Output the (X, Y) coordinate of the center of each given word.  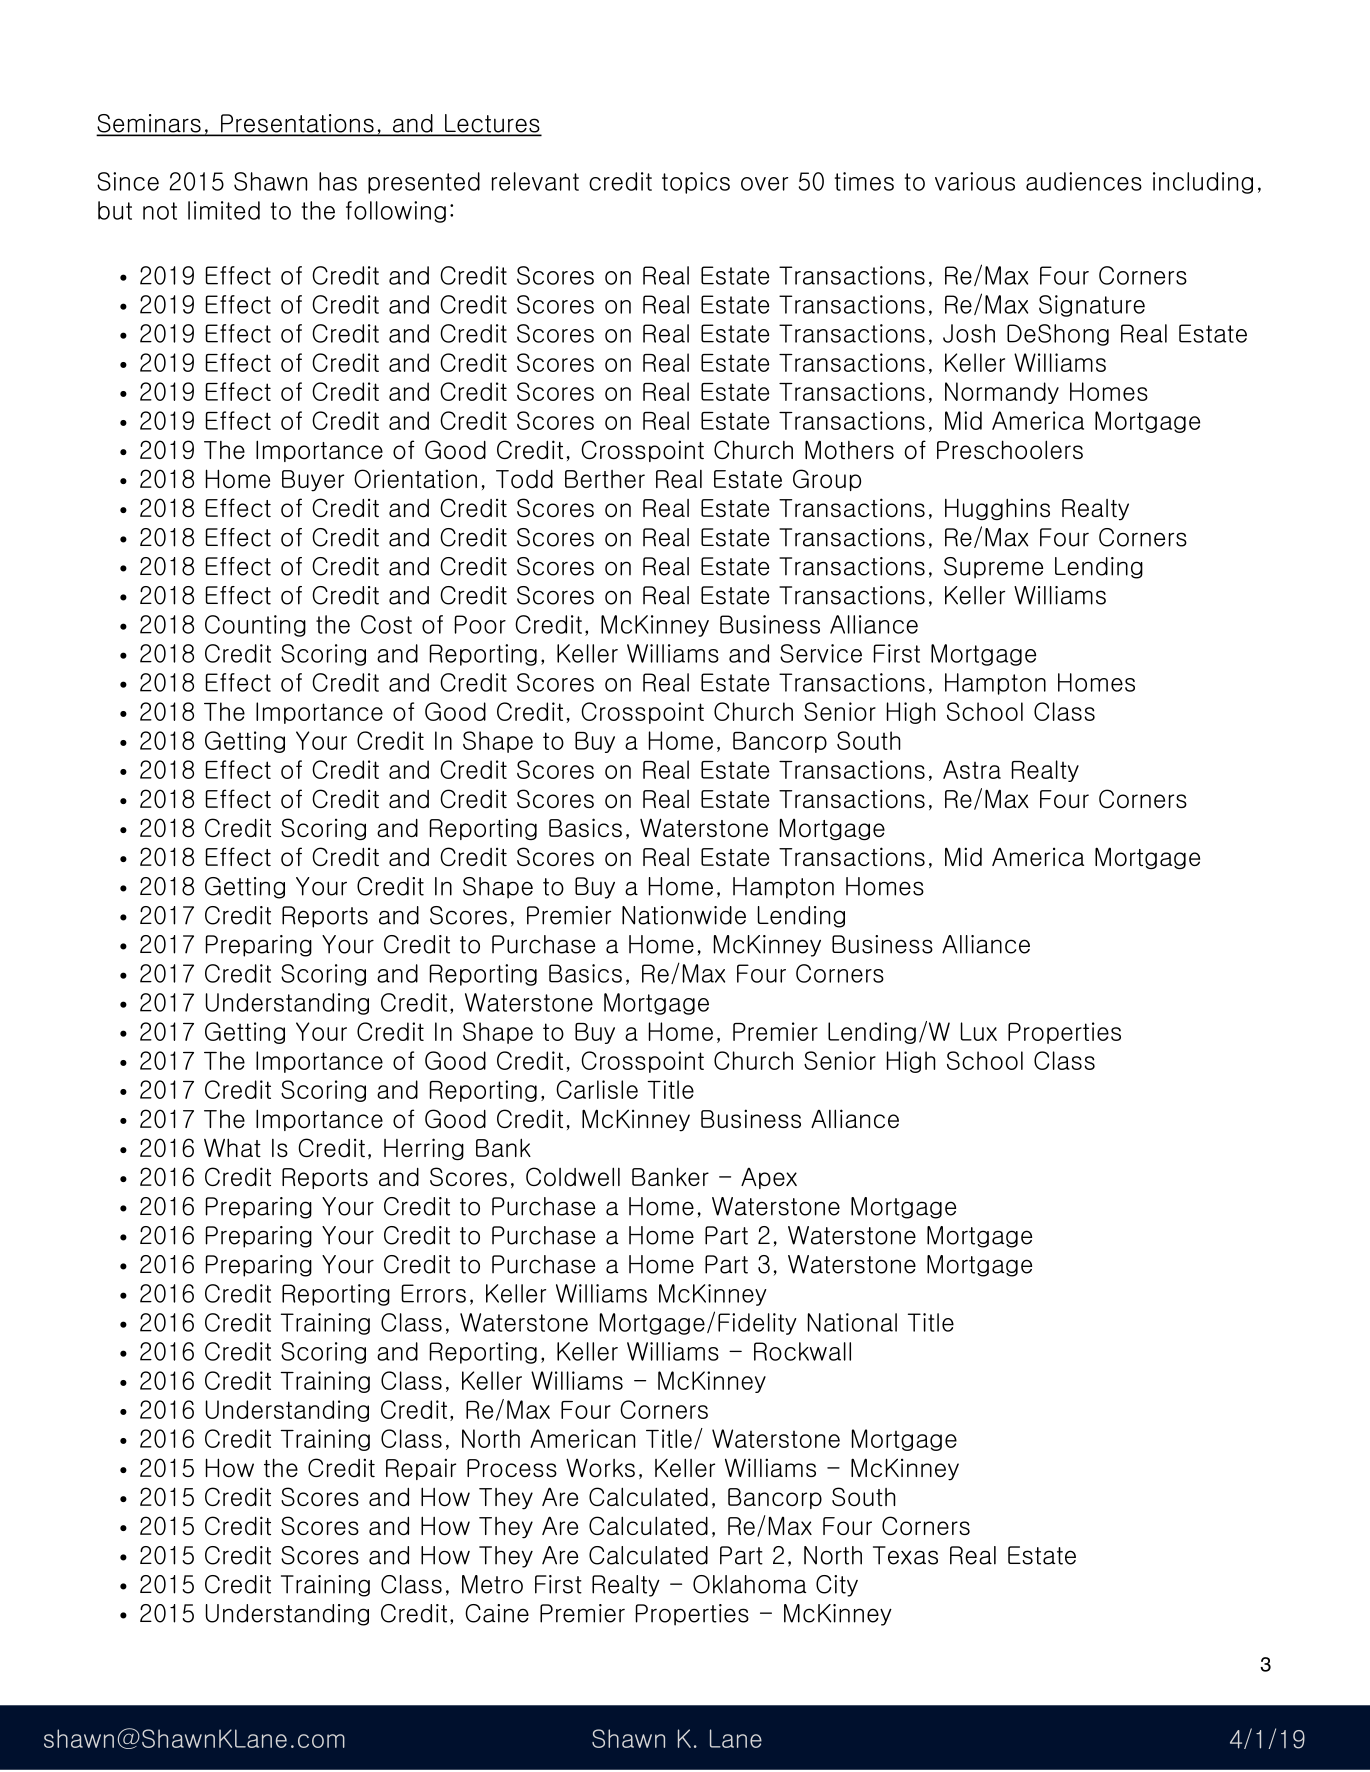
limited (224, 210)
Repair (421, 1469)
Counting (255, 626)
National (852, 1322)
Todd (524, 479)
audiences (1084, 181)
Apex (769, 1178)
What (232, 1147)
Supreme (993, 568)
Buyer (313, 481)
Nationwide (684, 915)
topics (696, 183)
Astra (972, 769)
